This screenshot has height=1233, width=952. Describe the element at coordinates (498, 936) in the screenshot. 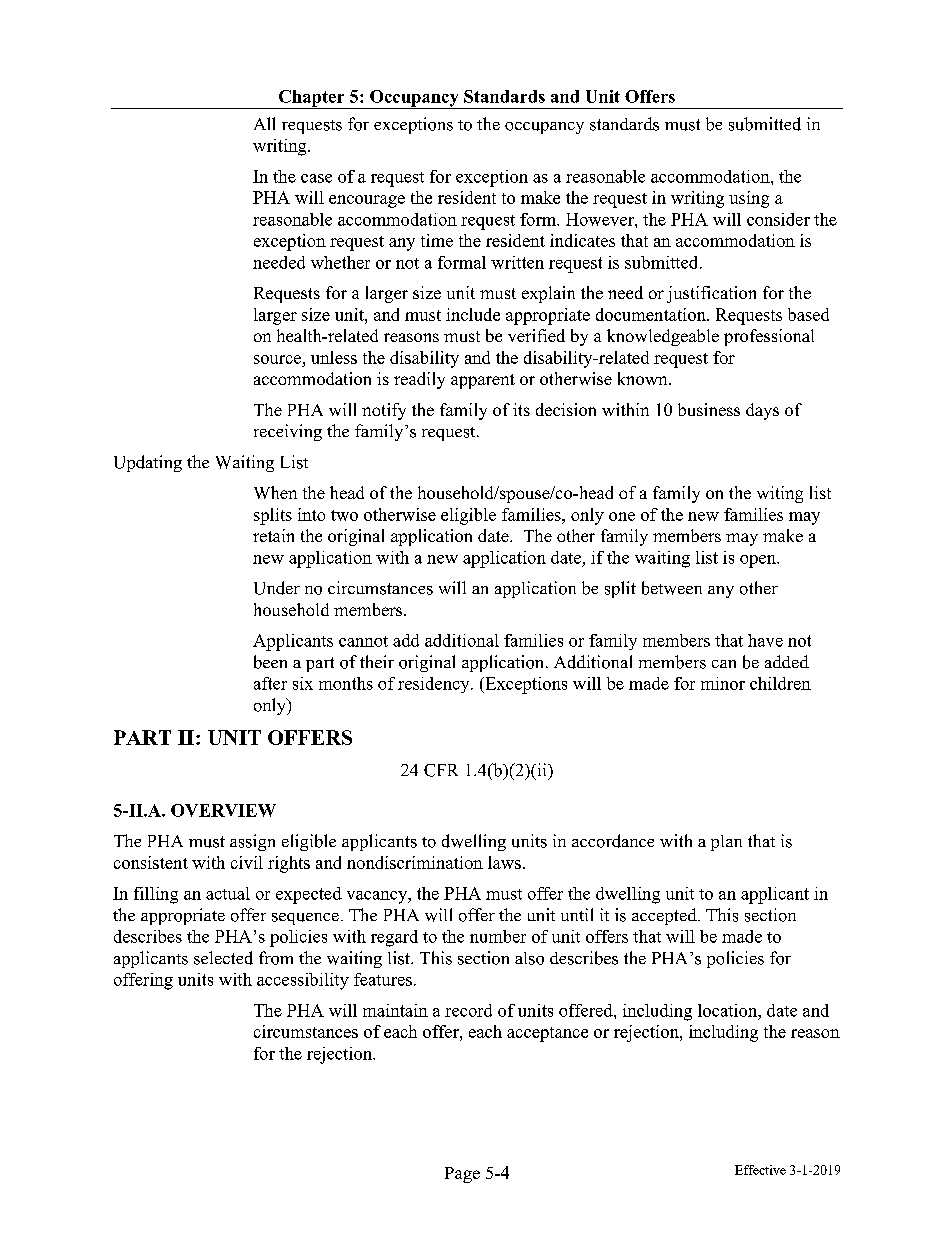

I see `number` at that location.
